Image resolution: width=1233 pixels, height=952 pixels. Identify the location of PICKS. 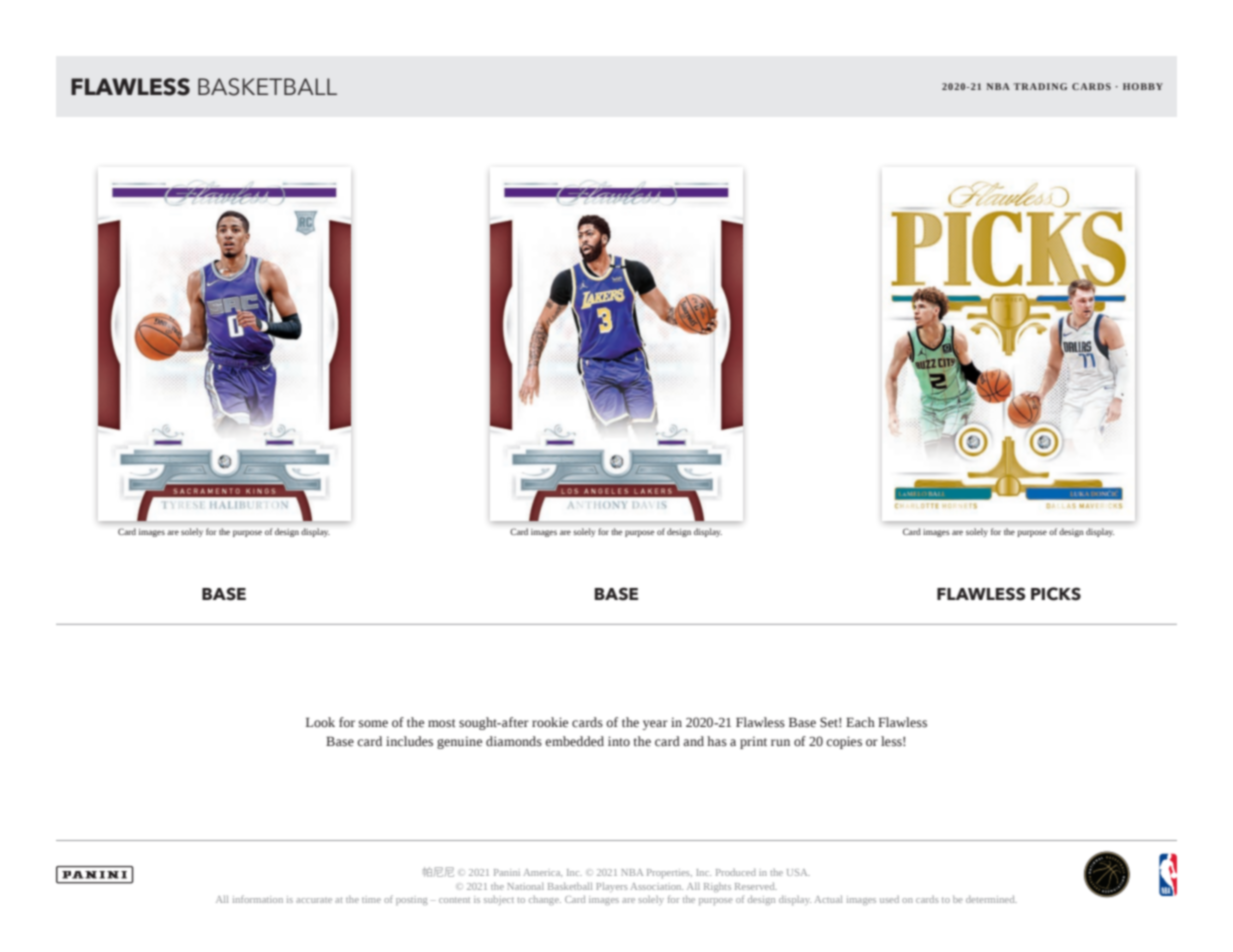
(1056, 594).
